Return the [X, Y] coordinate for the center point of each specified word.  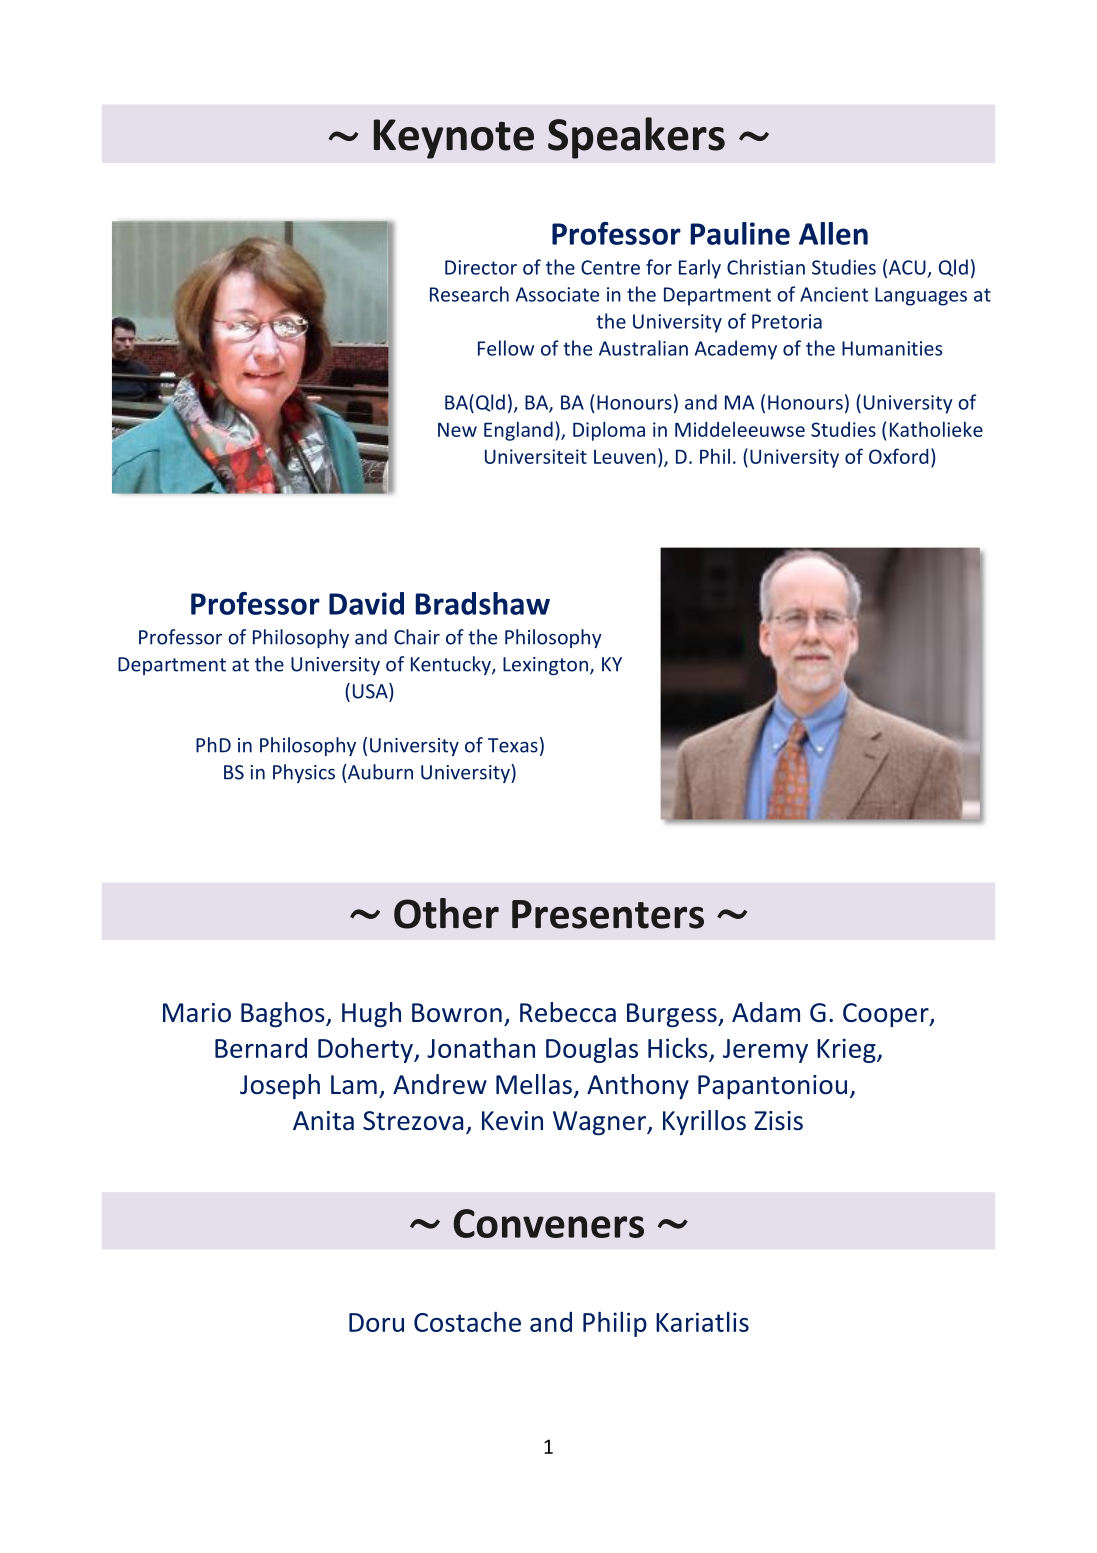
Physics [304, 773]
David [366, 603]
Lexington [545, 666]
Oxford [899, 456]
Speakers [636, 138]
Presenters [608, 914]
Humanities [892, 348]
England [518, 431]
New [457, 429]
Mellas [534, 1084]
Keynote [454, 139]
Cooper [887, 1015]
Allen [833, 233]
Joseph [280, 1086]
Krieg [847, 1050]
